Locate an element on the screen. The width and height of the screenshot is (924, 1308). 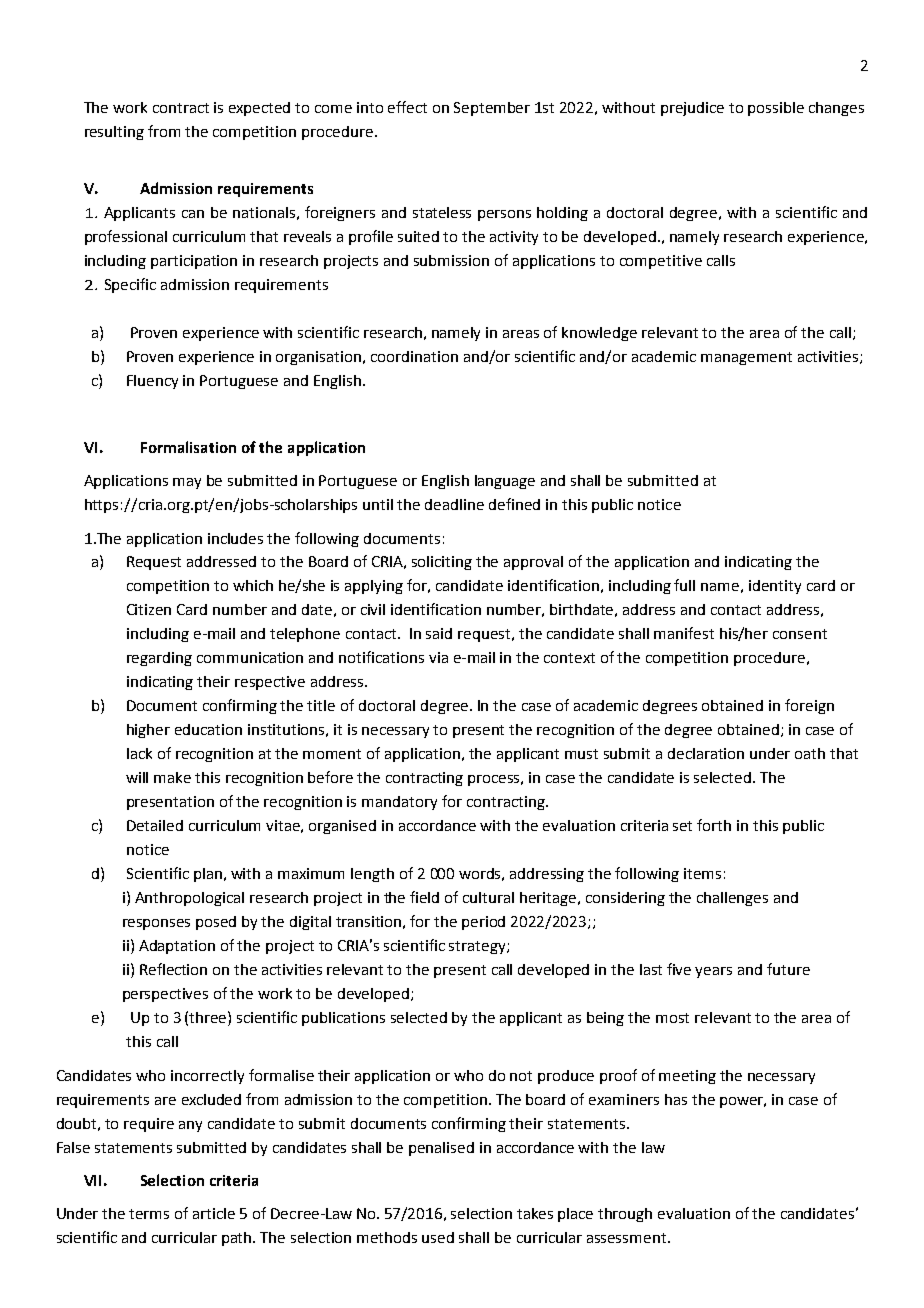
September is located at coordinates (492, 109).
